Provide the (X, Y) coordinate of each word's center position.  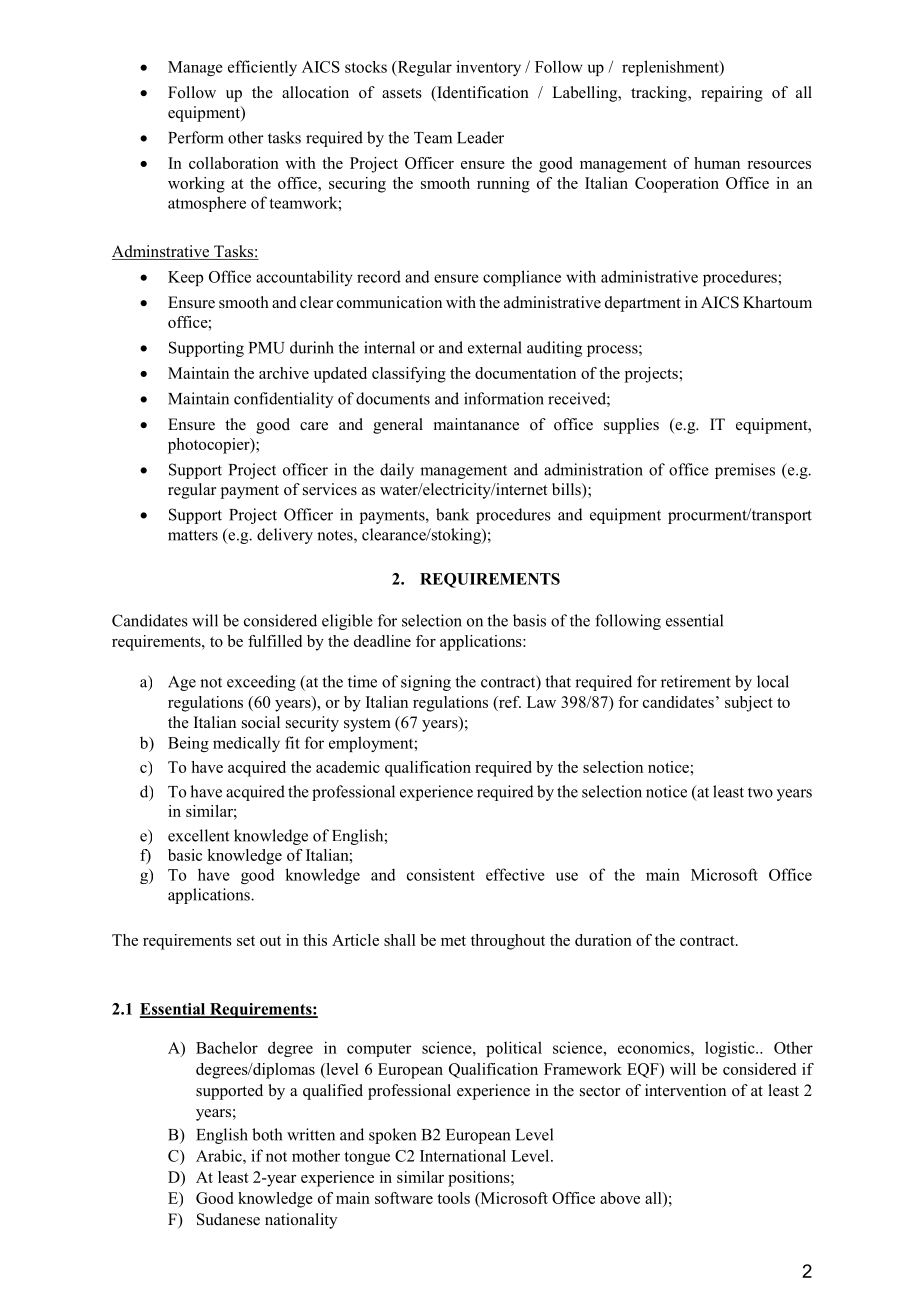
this (315, 940)
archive (284, 373)
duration (603, 940)
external (495, 347)
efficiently (262, 68)
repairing (732, 94)
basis (529, 620)
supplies (631, 426)
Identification (482, 93)
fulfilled (275, 641)
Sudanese (228, 1219)
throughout (508, 942)
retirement (696, 681)
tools (453, 1198)
